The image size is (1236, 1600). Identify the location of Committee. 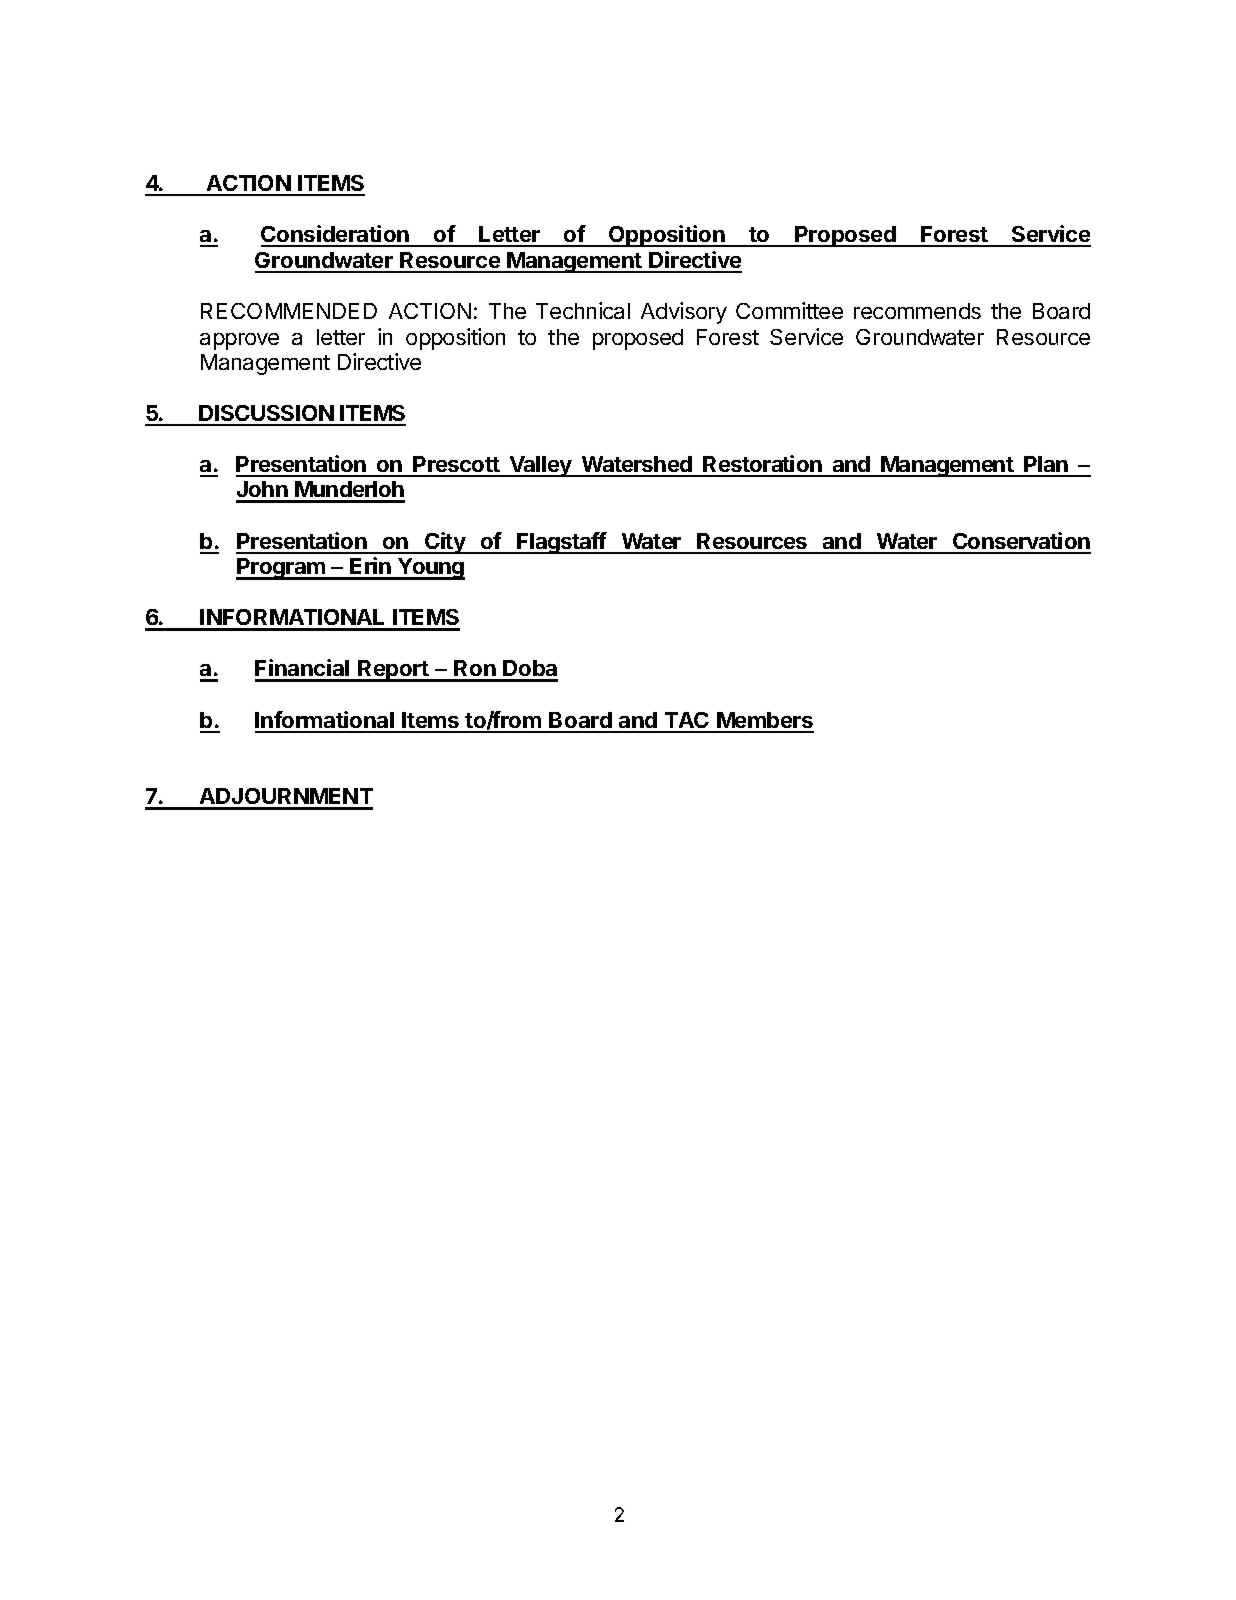
(789, 310).
